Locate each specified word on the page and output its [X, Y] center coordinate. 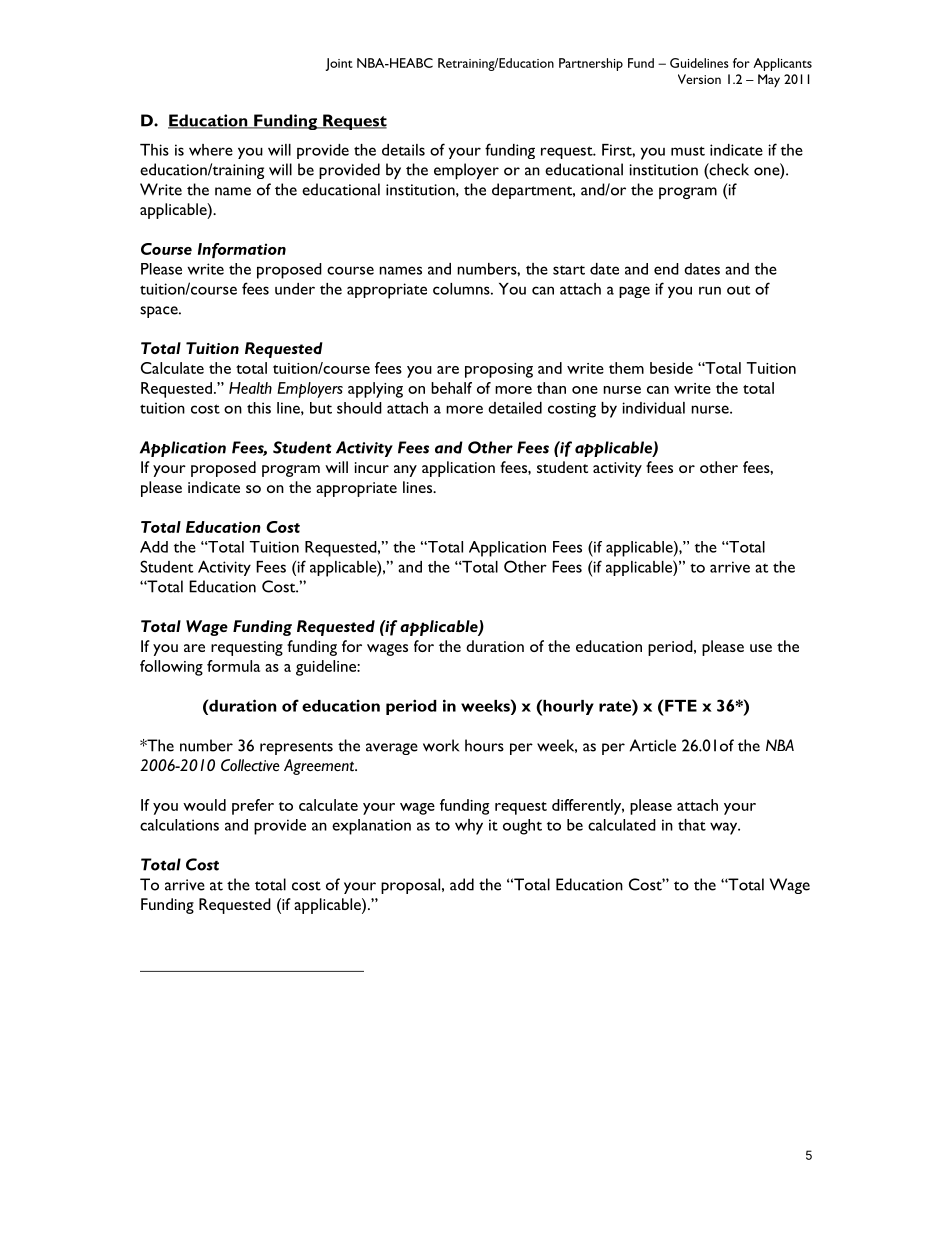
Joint [339, 64]
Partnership [591, 64]
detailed [515, 408]
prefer [253, 807]
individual [653, 408]
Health [250, 388]
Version [699, 79]
